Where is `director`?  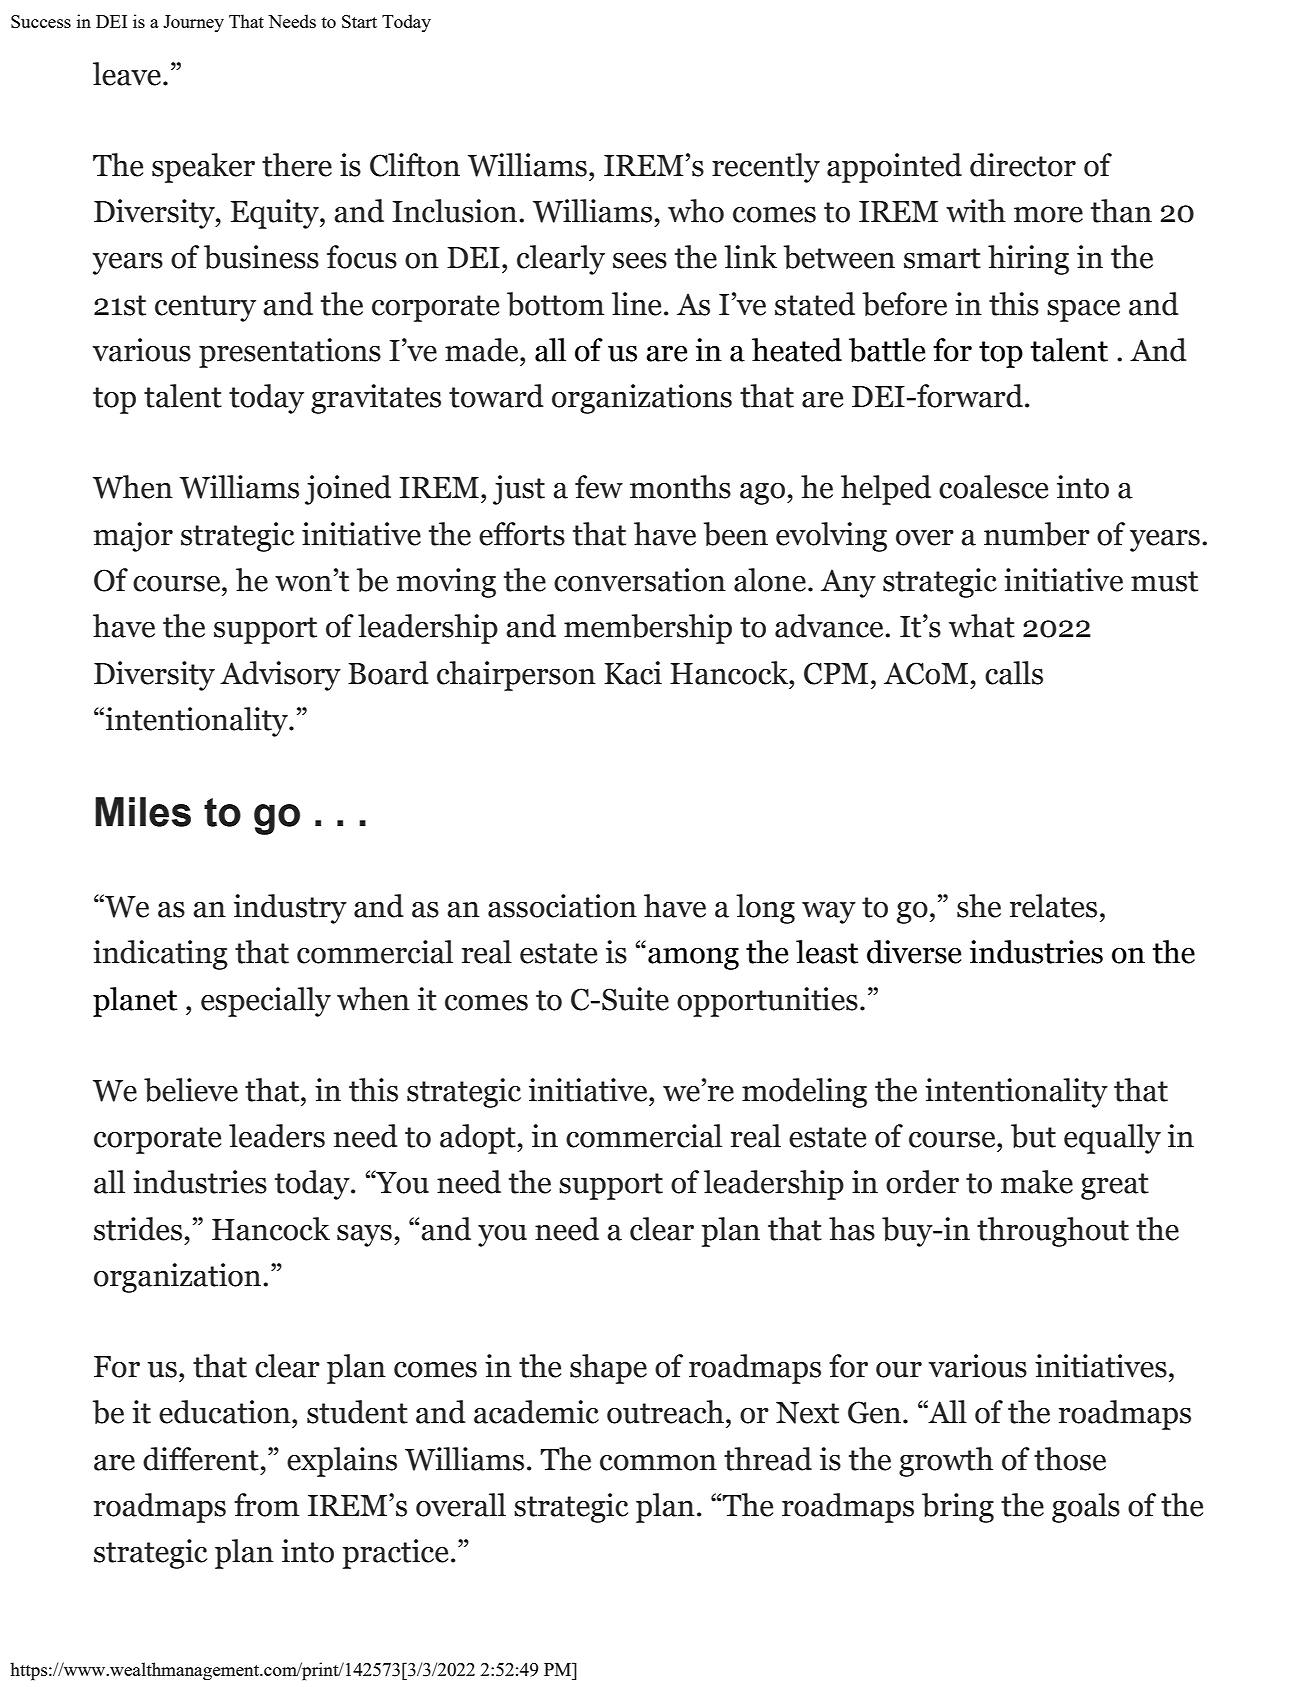 director is located at coordinates (1023, 165).
